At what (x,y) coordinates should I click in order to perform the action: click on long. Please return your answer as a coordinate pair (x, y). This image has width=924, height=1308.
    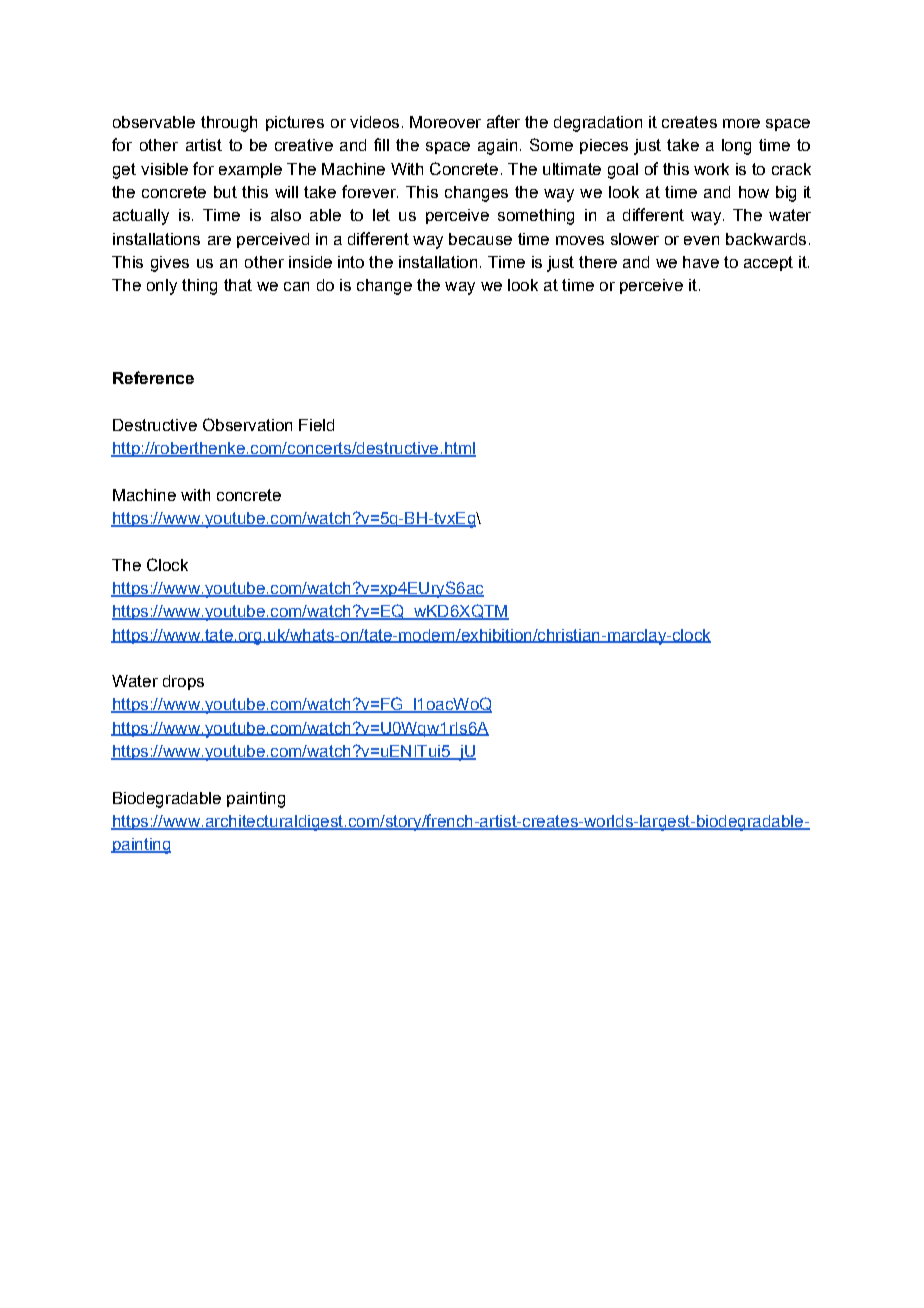
    Looking at the image, I should click on (736, 147).
